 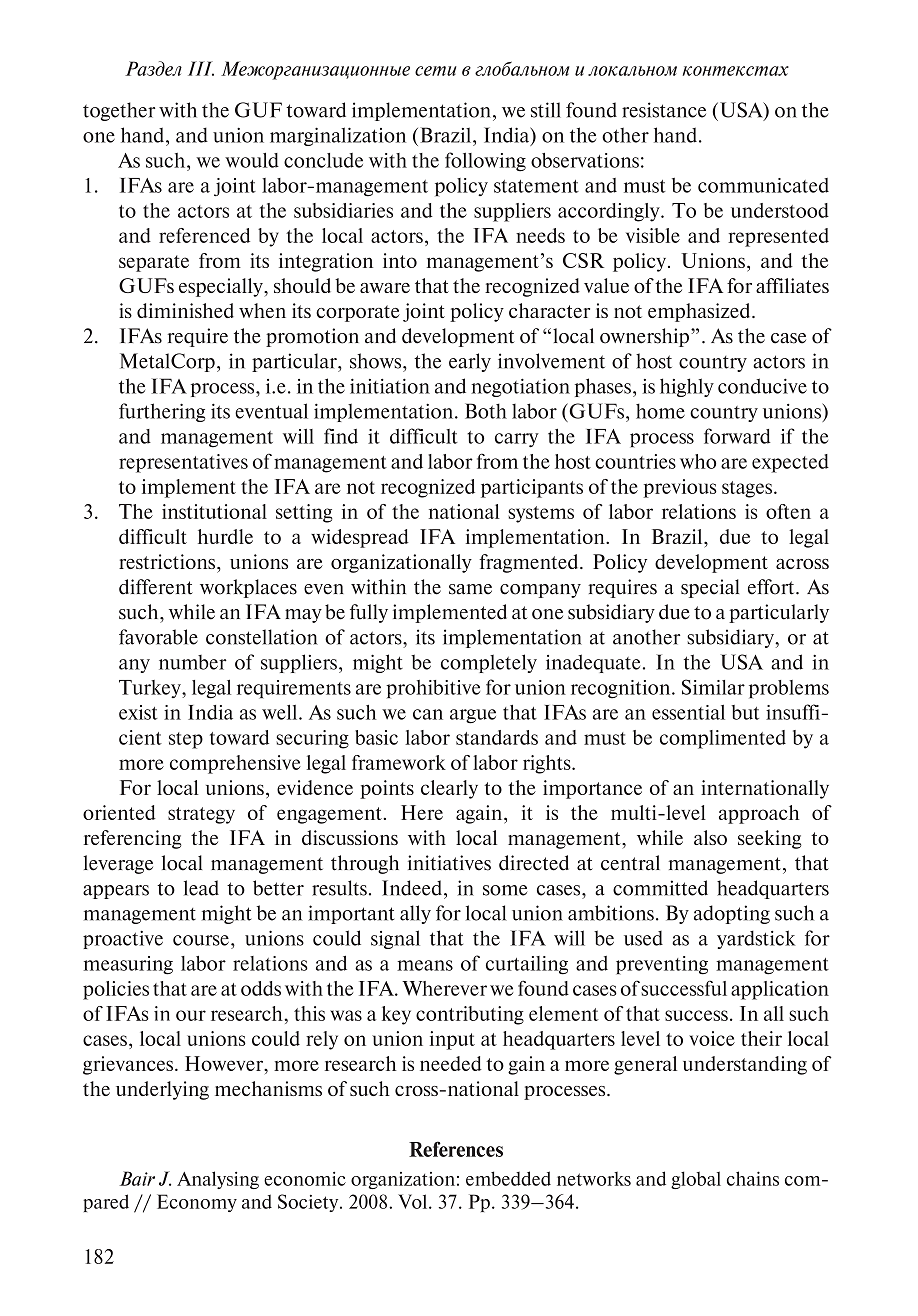 What do you see at coordinates (485, 162) in the page?
I see `following` at bounding box center [485, 162].
